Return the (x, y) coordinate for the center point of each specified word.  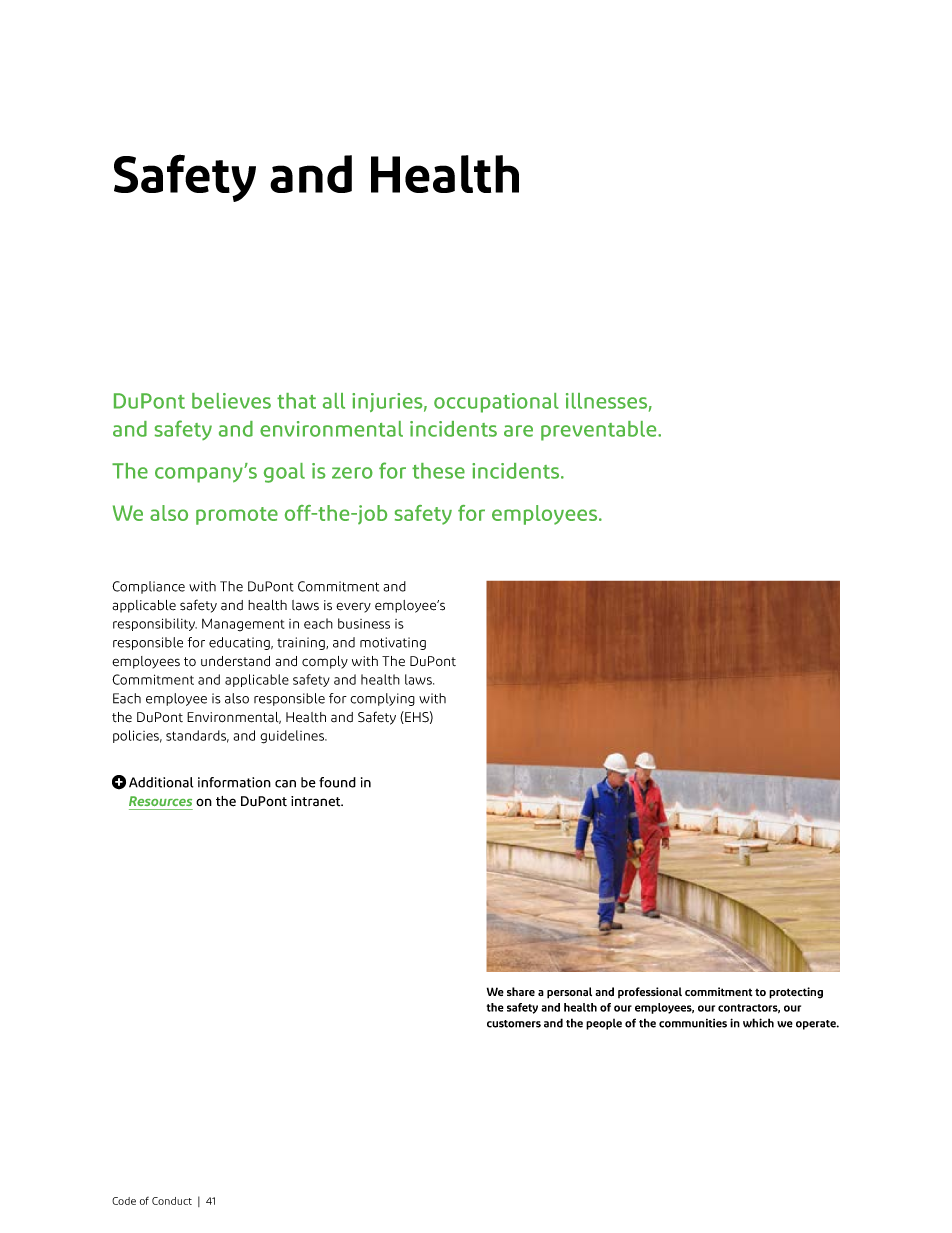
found (337, 782)
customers (514, 1024)
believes (231, 401)
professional (650, 992)
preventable (600, 431)
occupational (496, 403)
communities (693, 1023)
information (234, 782)
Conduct (172, 1201)
